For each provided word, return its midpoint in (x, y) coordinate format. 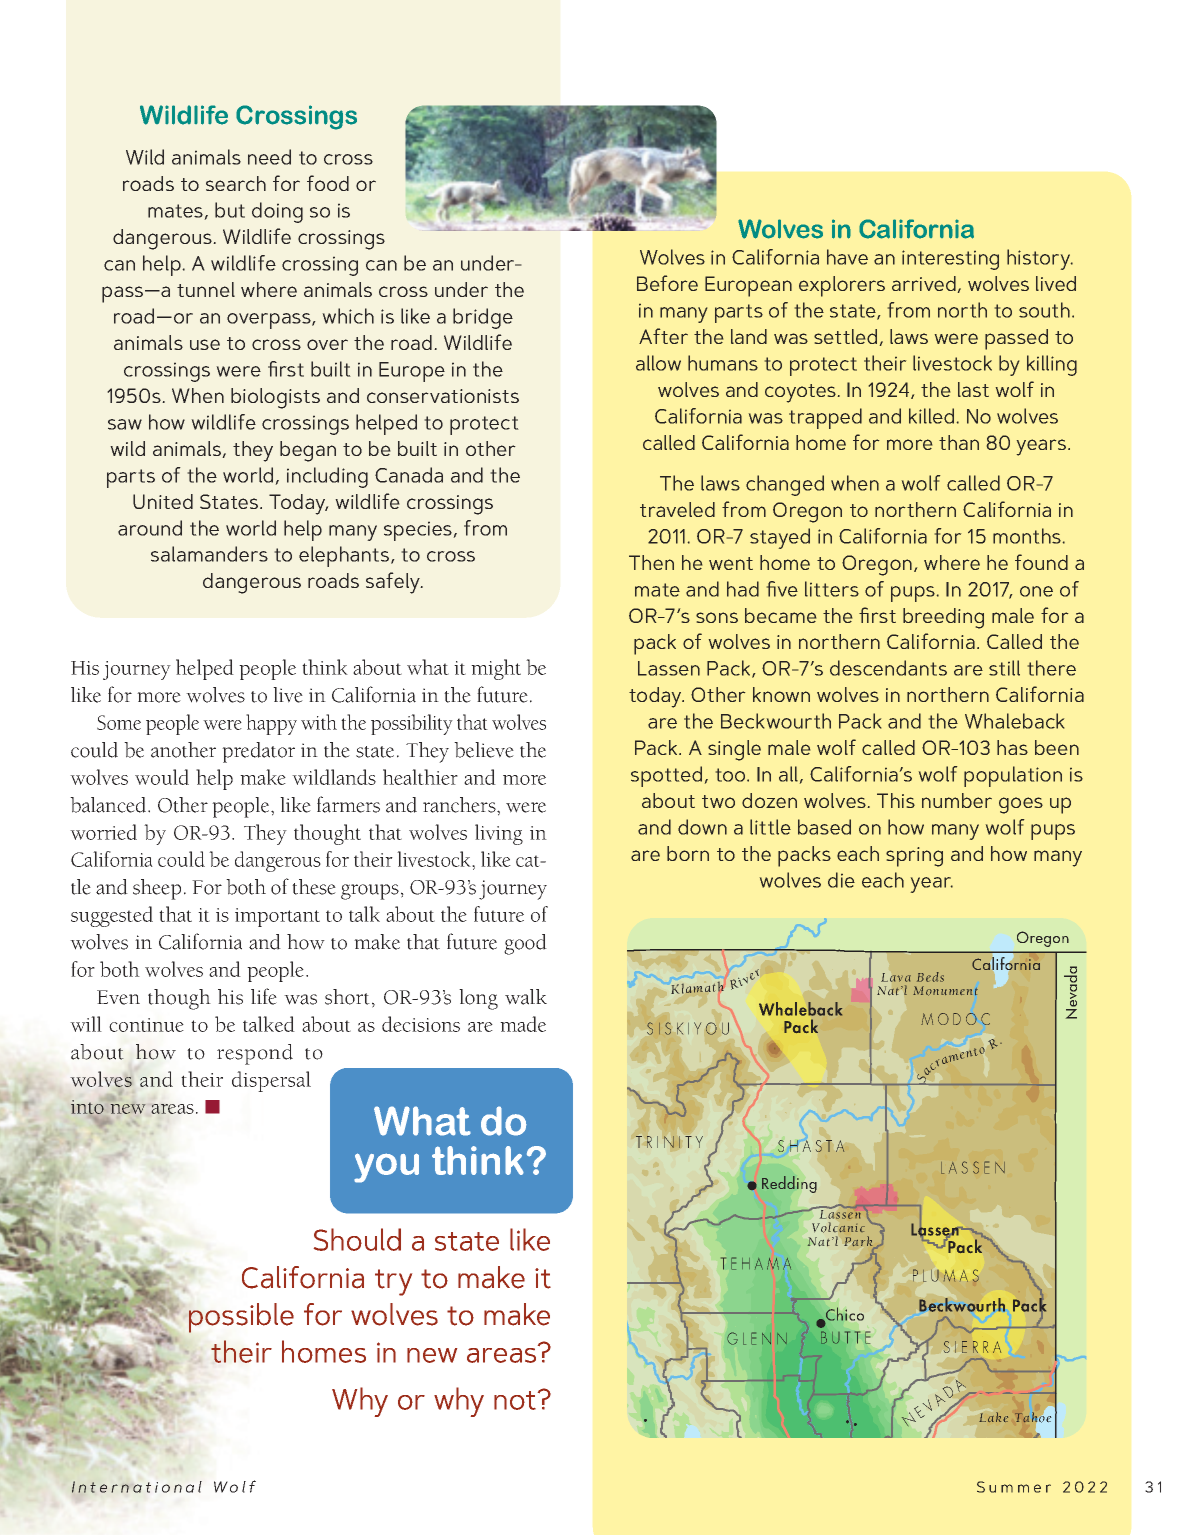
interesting (950, 260)
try (393, 1282)
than (959, 442)
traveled (677, 509)
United (163, 501)
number (957, 800)
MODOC (955, 1019)
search (236, 183)
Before (667, 283)
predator (258, 752)
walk (526, 997)
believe (484, 750)
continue (146, 1025)
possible (241, 1318)
